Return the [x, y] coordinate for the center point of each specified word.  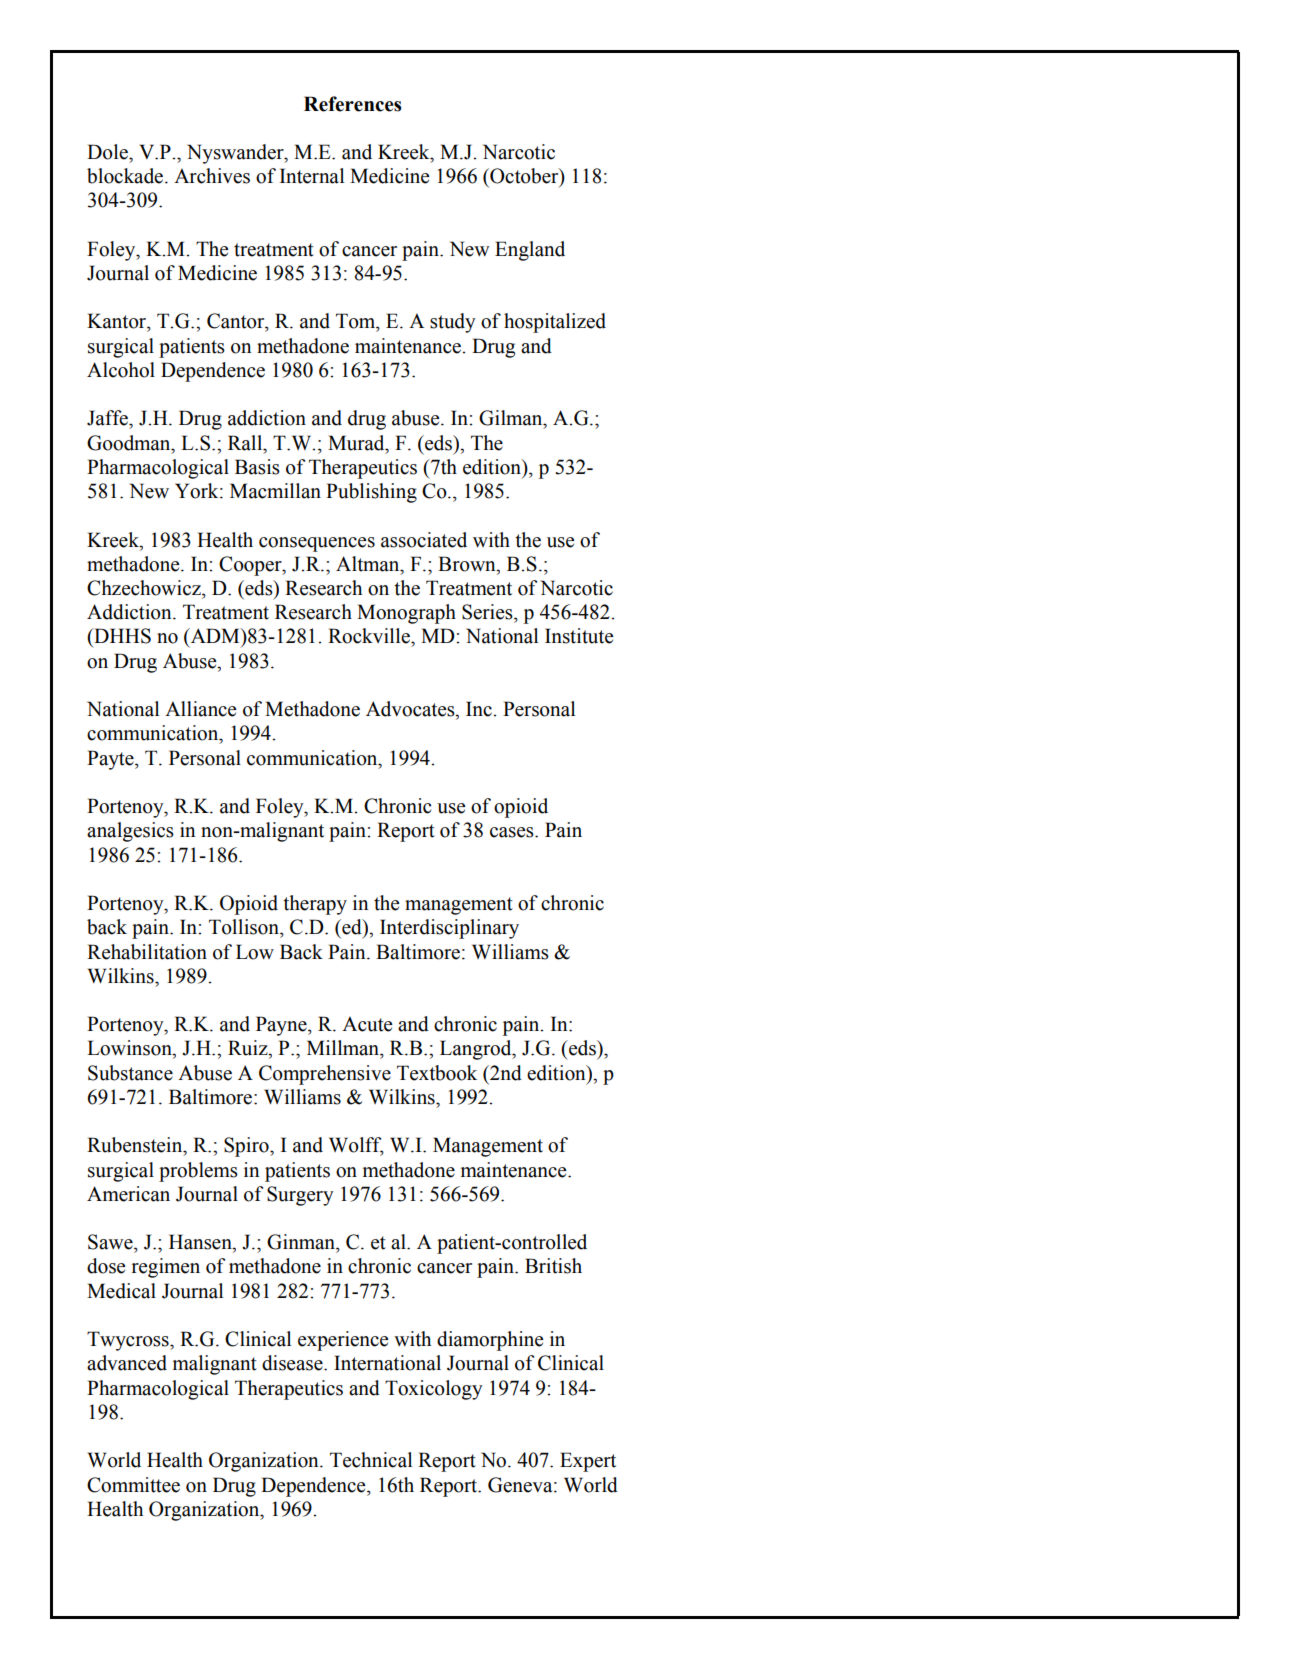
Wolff [356, 1146]
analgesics [130, 832]
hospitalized [555, 323]
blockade [126, 176]
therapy [315, 905]
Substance [130, 1073]
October [524, 177]
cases [513, 832]
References [353, 104]
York [198, 491]
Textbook [437, 1073]
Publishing [371, 493]
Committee [133, 1485]
